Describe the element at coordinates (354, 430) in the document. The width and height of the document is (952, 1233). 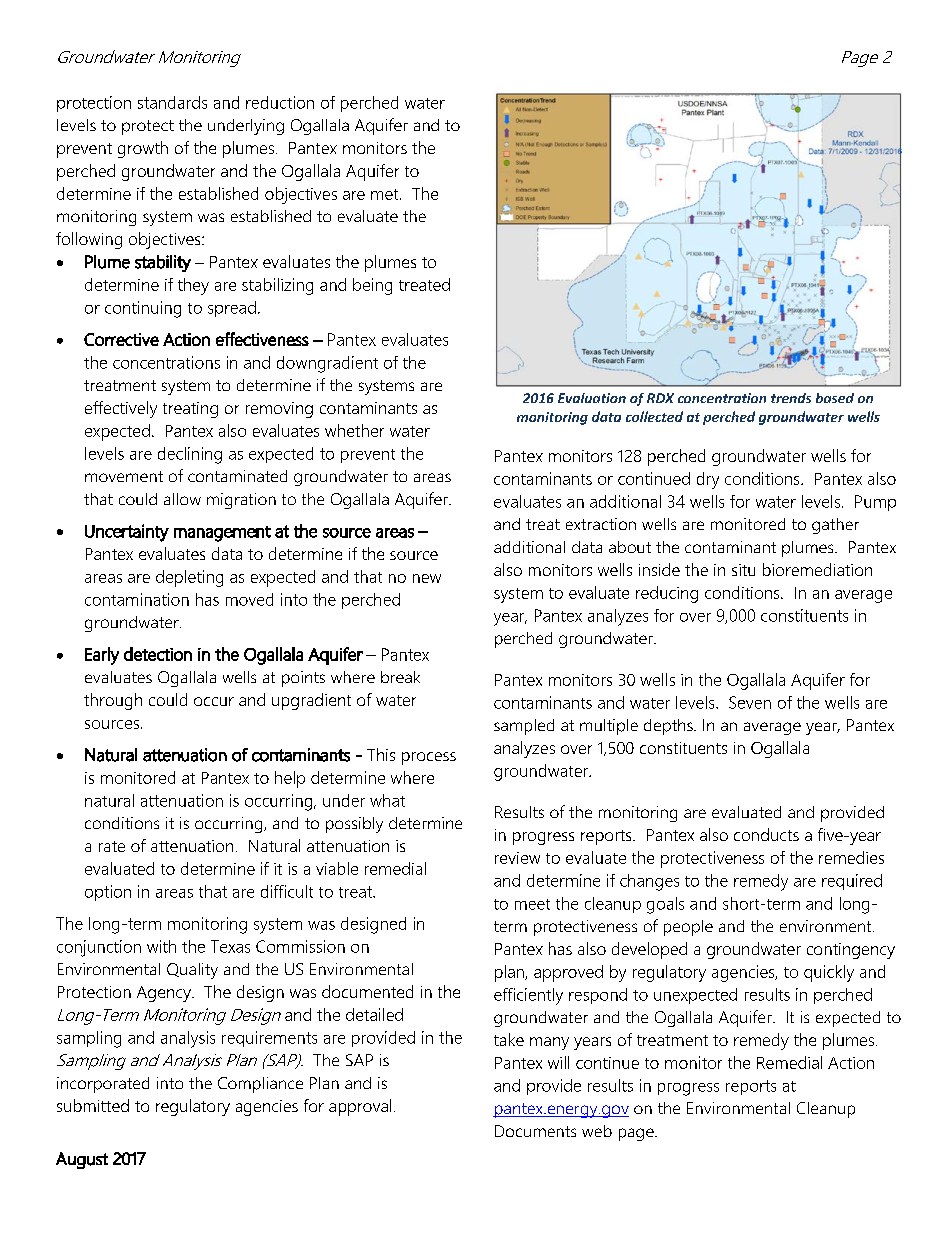
I see `whether` at that location.
